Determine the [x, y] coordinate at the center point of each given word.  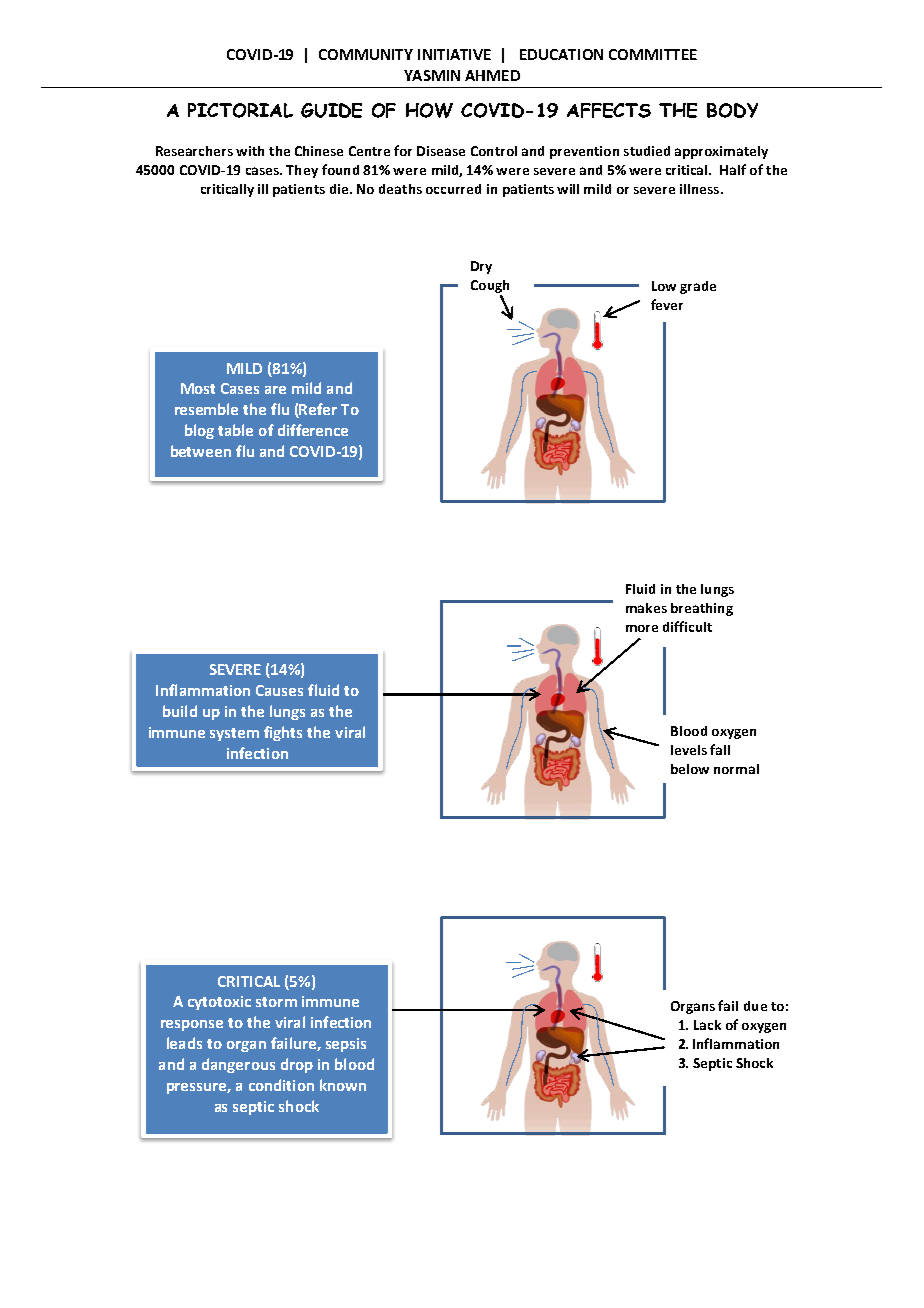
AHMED [492, 75]
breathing [702, 609]
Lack [707, 1025]
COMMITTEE [653, 54]
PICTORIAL [240, 110]
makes [646, 608]
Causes [279, 690]
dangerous [238, 1065]
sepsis [346, 1045]
